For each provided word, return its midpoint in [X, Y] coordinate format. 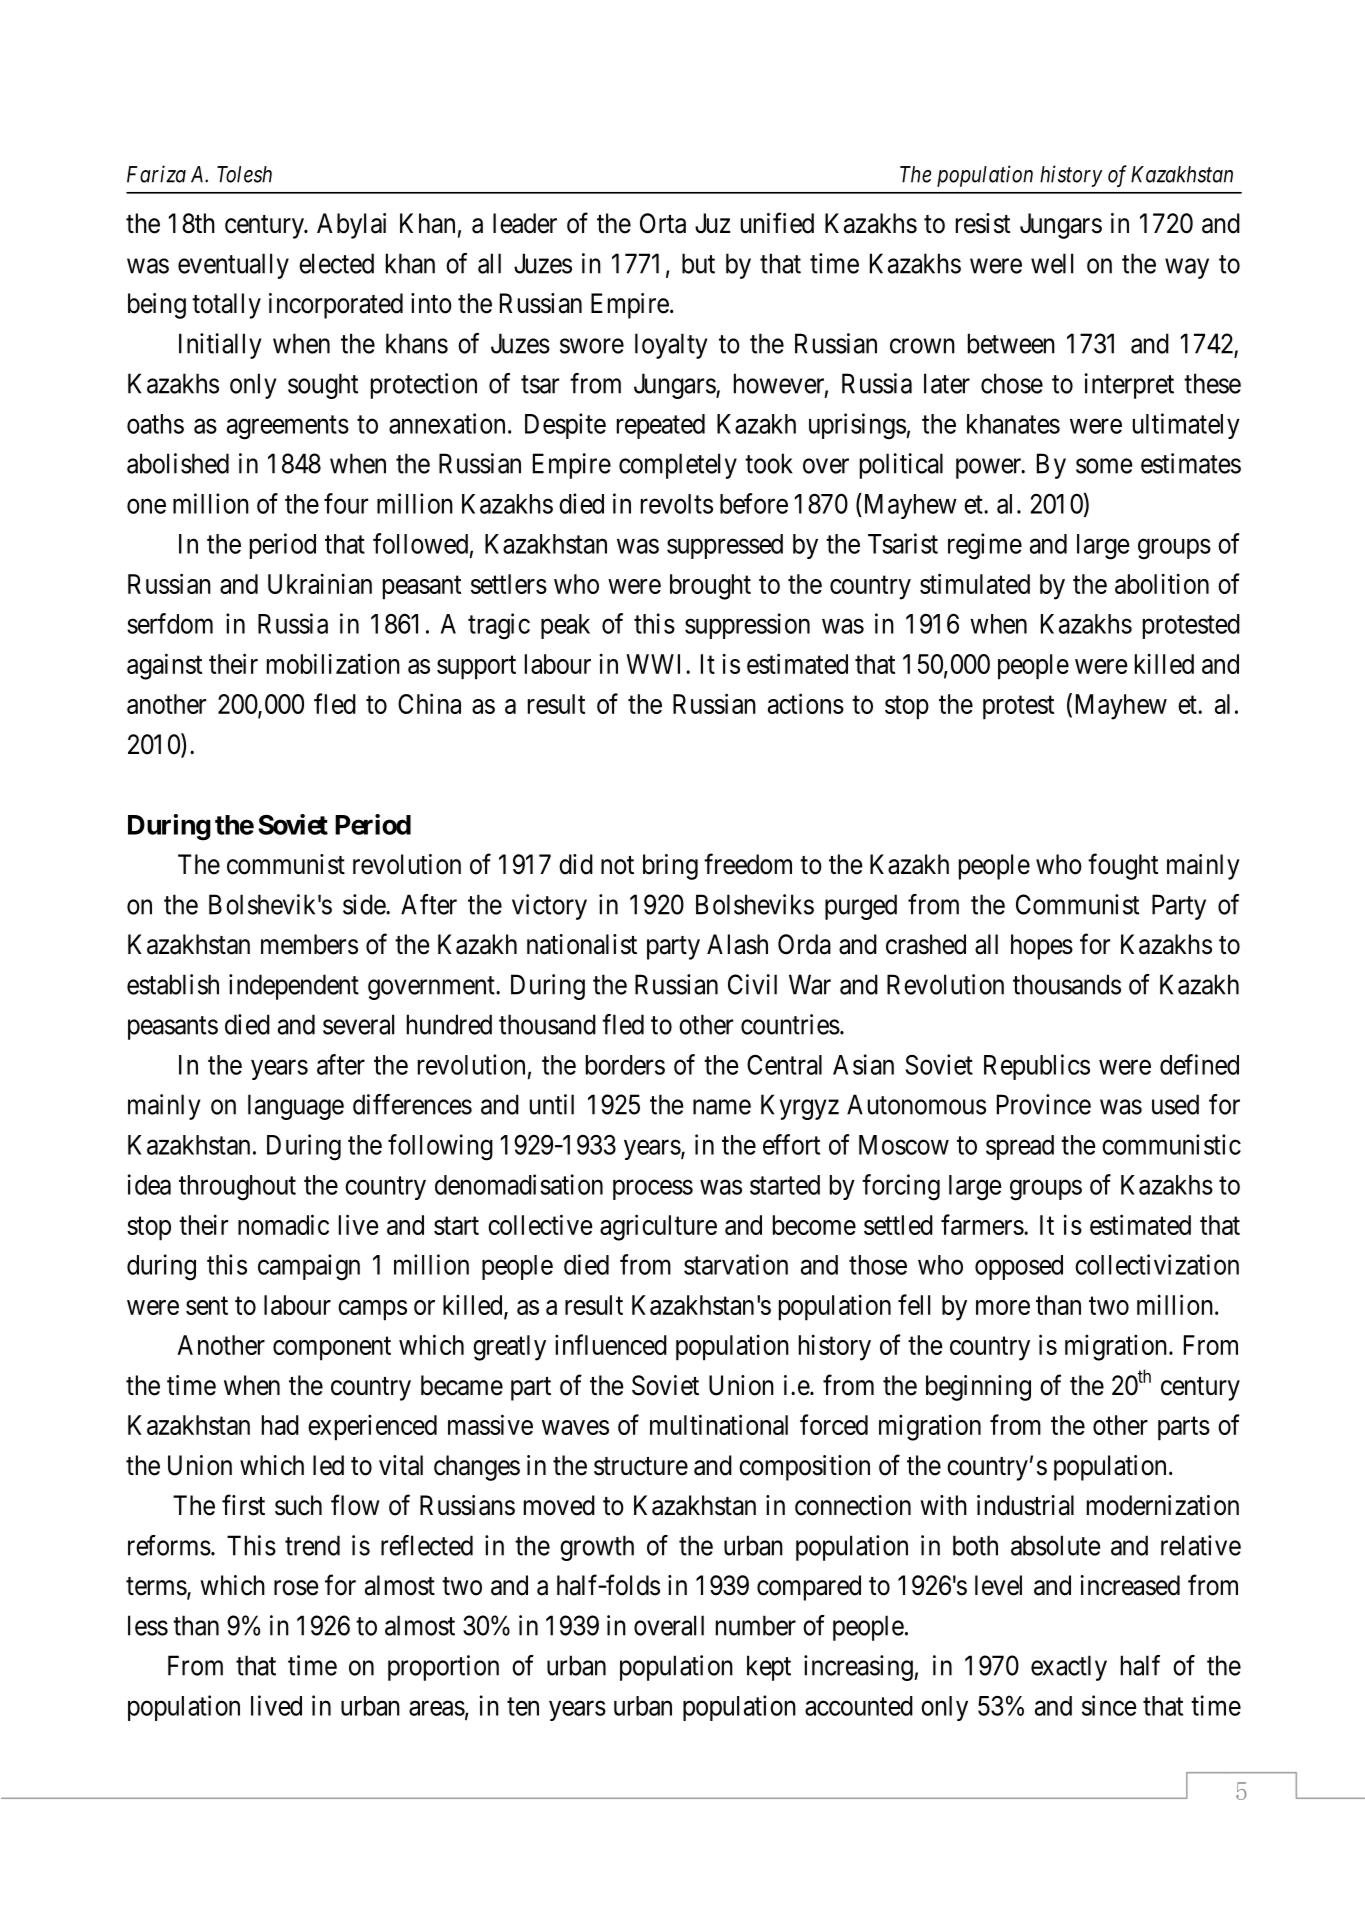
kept [769, 1668]
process [653, 1190]
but [698, 263]
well [1052, 263]
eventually [233, 266]
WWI [656, 664]
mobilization [333, 663]
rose [296, 1588]
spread [1020, 1147]
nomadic [283, 1224]
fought [1123, 866]
